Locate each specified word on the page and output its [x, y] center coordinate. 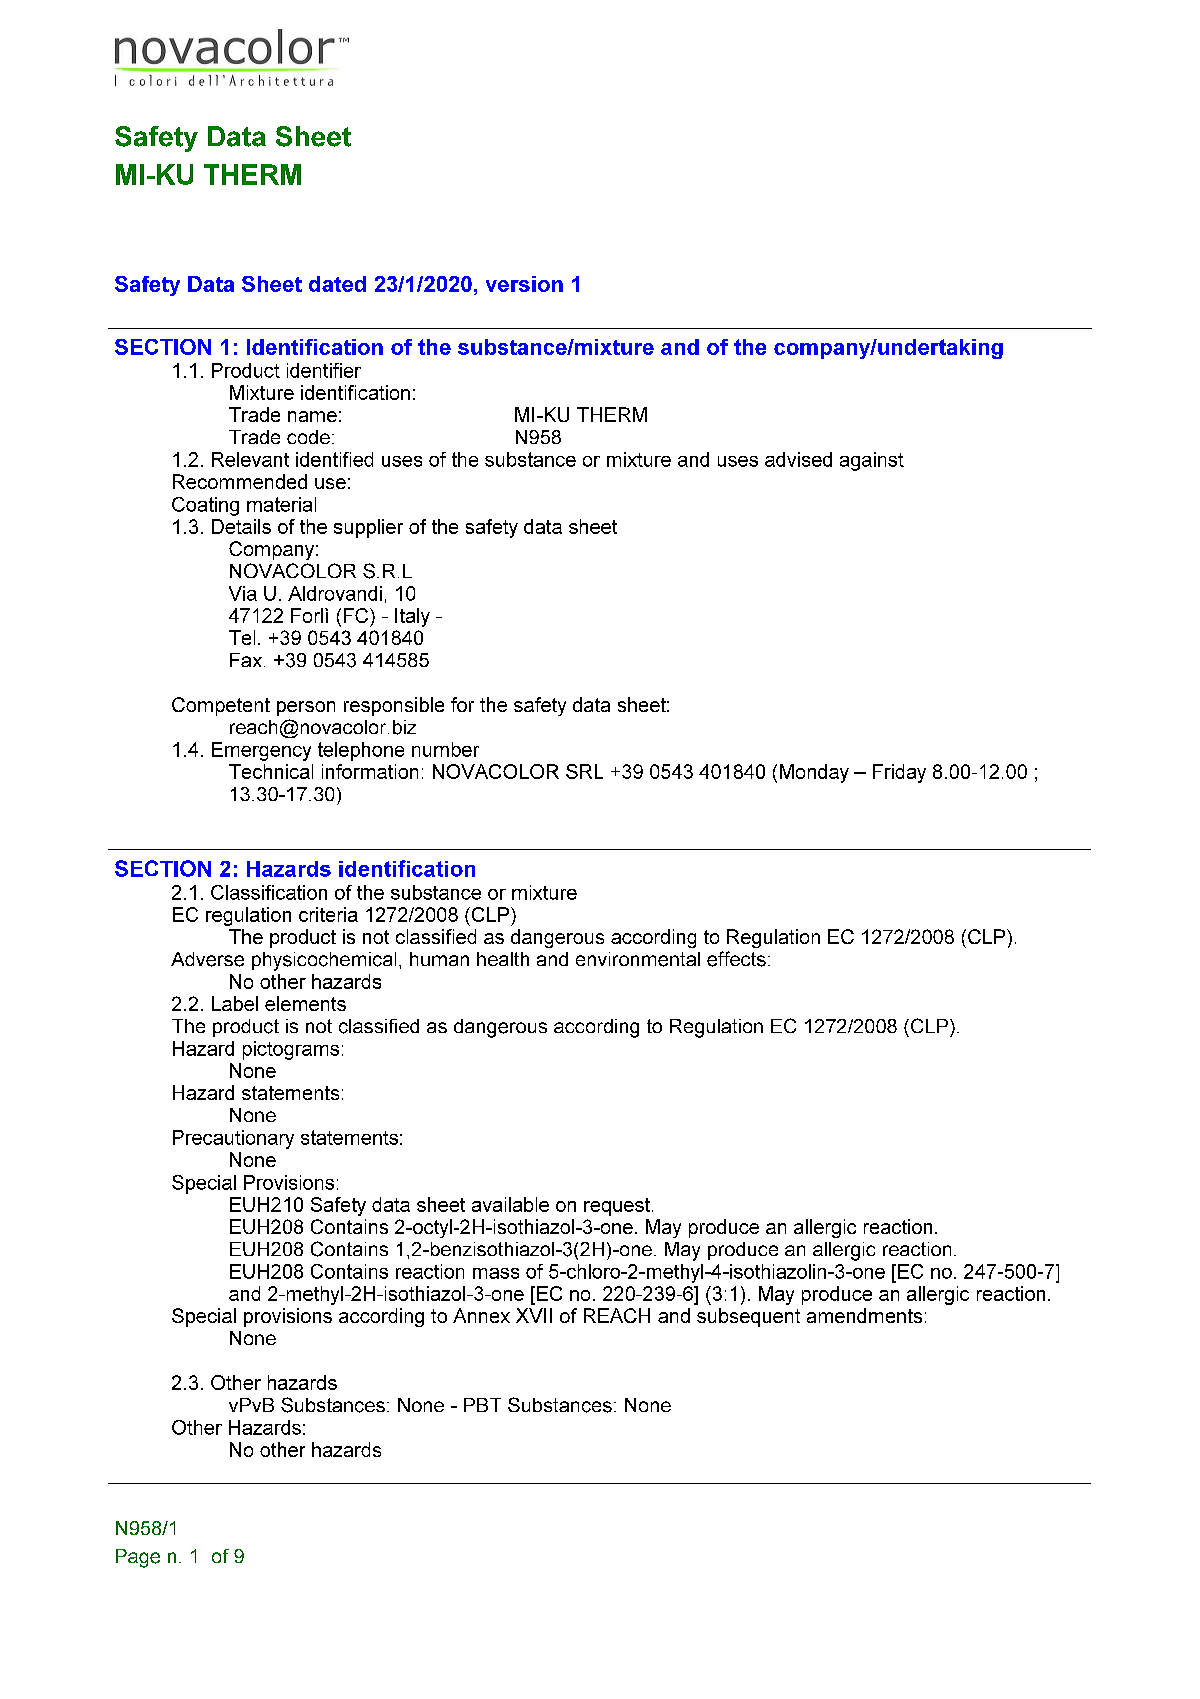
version [524, 284]
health [503, 959]
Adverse [207, 959]
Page [138, 1558]
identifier [324, 370]
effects [736, 959]
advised [798, 459]
